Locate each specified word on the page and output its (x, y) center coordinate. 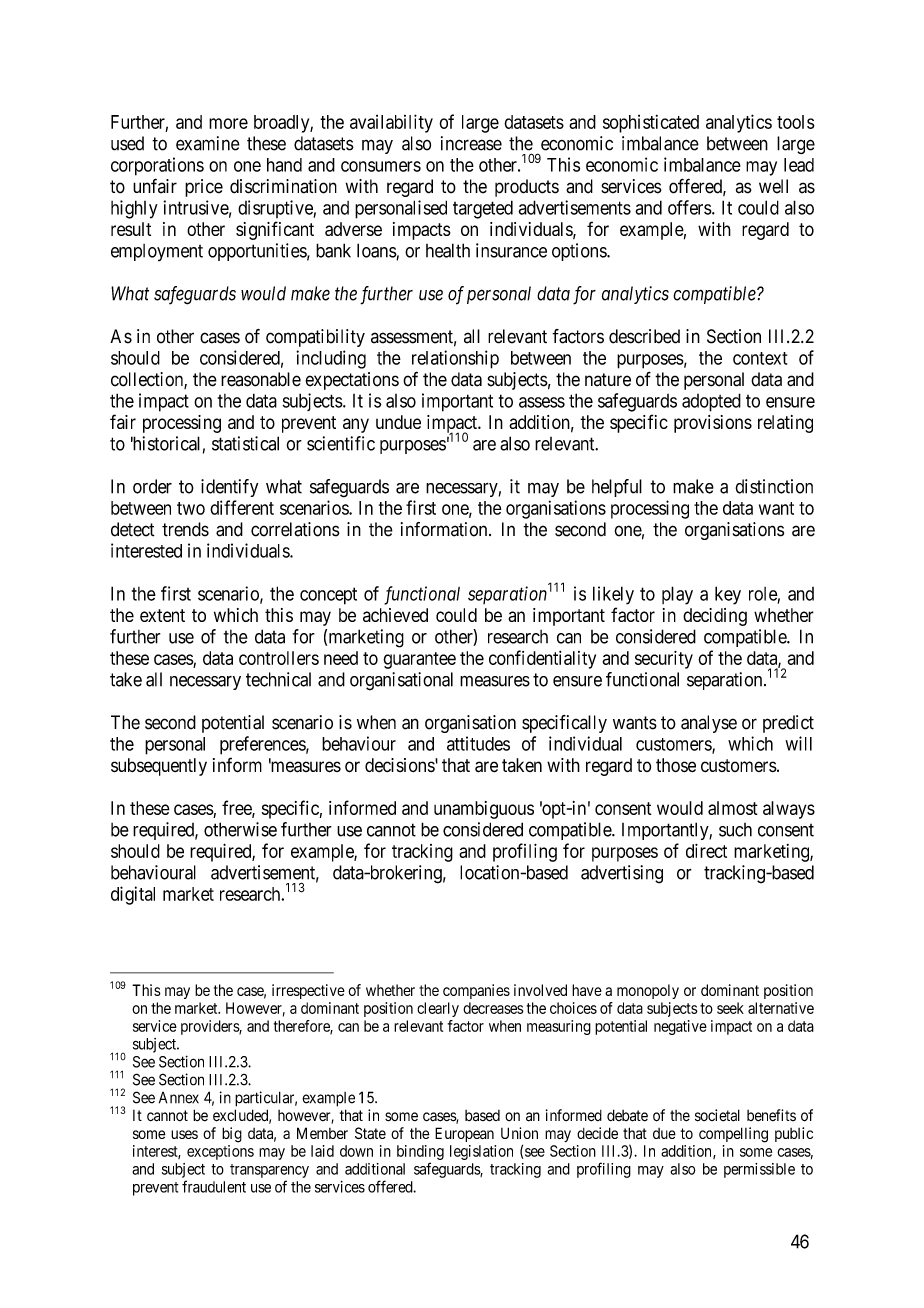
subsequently (159, 767)
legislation (481, 1152)
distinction (774, 486)
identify (229, 488)
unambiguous (484, 810)
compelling (733, 1135)
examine (208, 143)
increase (471, 143)
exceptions (220, 1152)
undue (398, 422)
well (773, 186)
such (735, 830)
